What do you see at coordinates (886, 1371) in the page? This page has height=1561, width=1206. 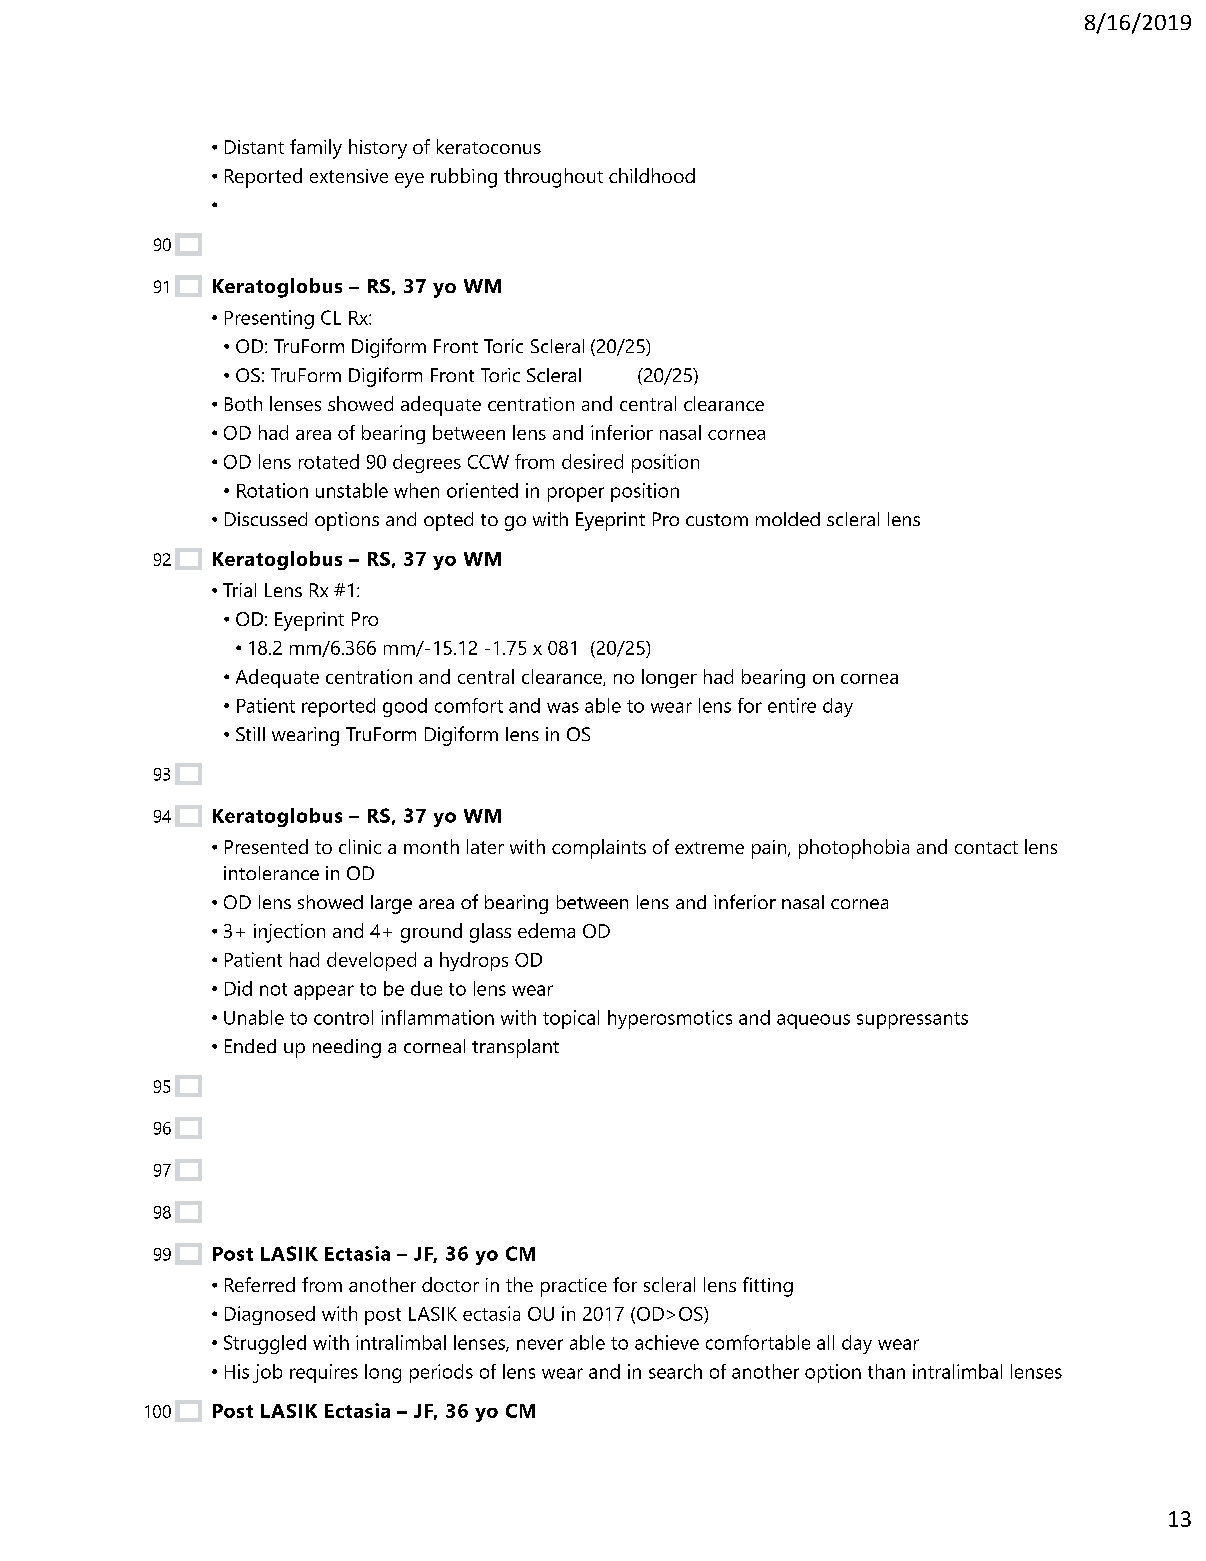 I see `than` at bounding box center [886, 1371].
